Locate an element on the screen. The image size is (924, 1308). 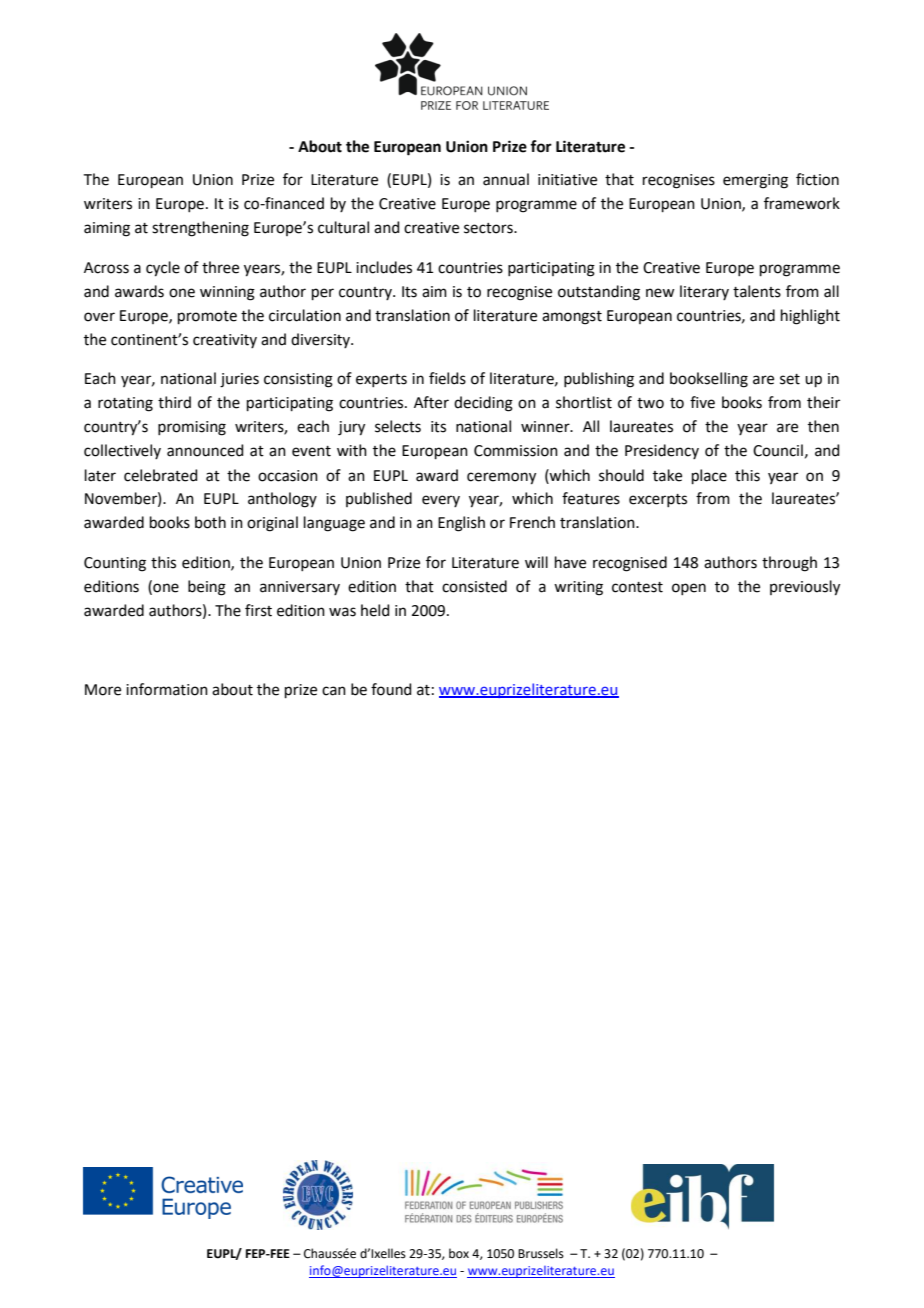
Brussels is located at coordinates (541, 1253).
